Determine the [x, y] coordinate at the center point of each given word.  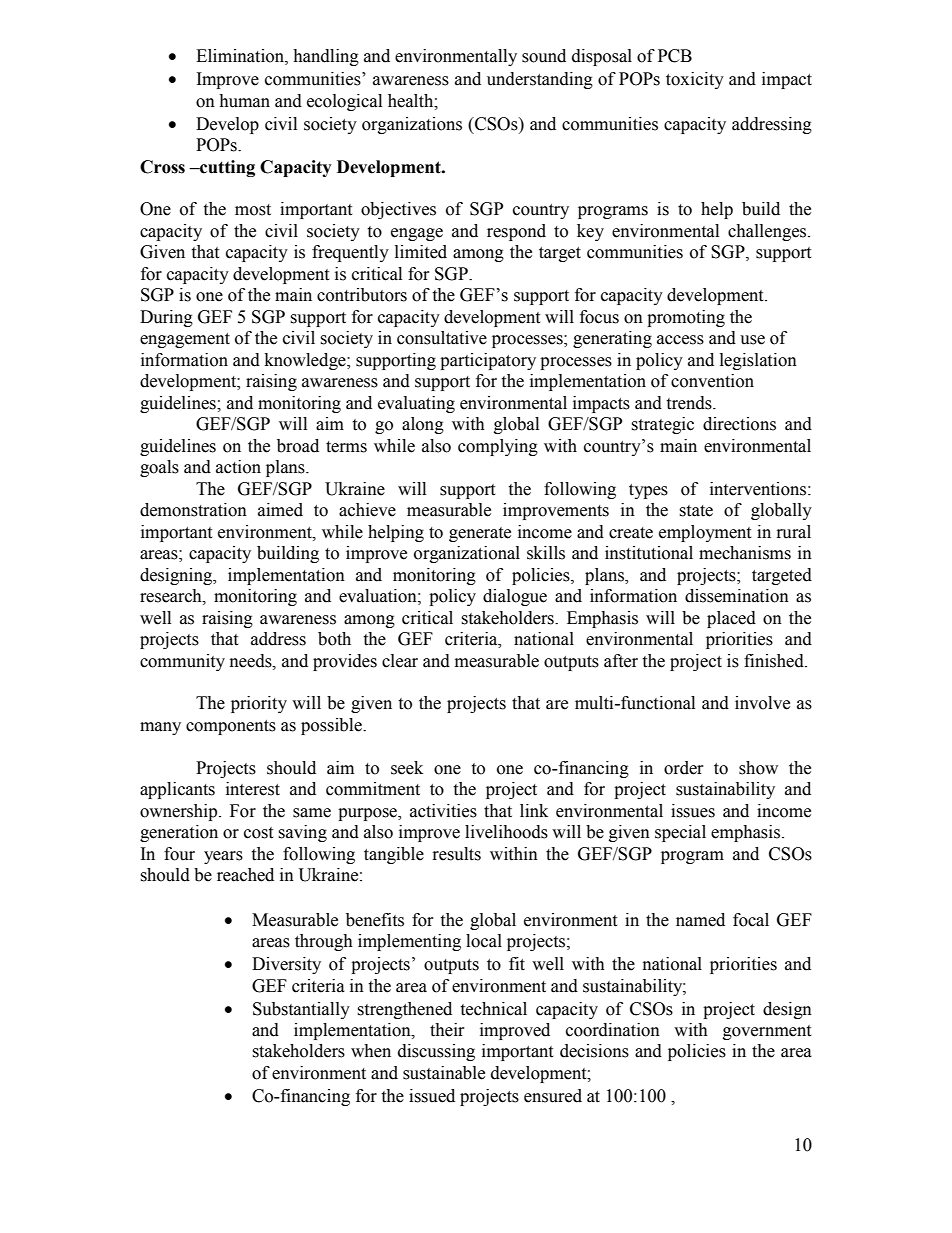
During [166, 318]
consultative [442, 338]
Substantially [301, 1010]
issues [693, 811]
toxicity [695, 80]
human [244, 101]
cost [258, 833]
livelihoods [506, 832]
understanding [540, 80]
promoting [686, 318]
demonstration [193, 510]
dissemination [737, 596]
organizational [467, 554]
